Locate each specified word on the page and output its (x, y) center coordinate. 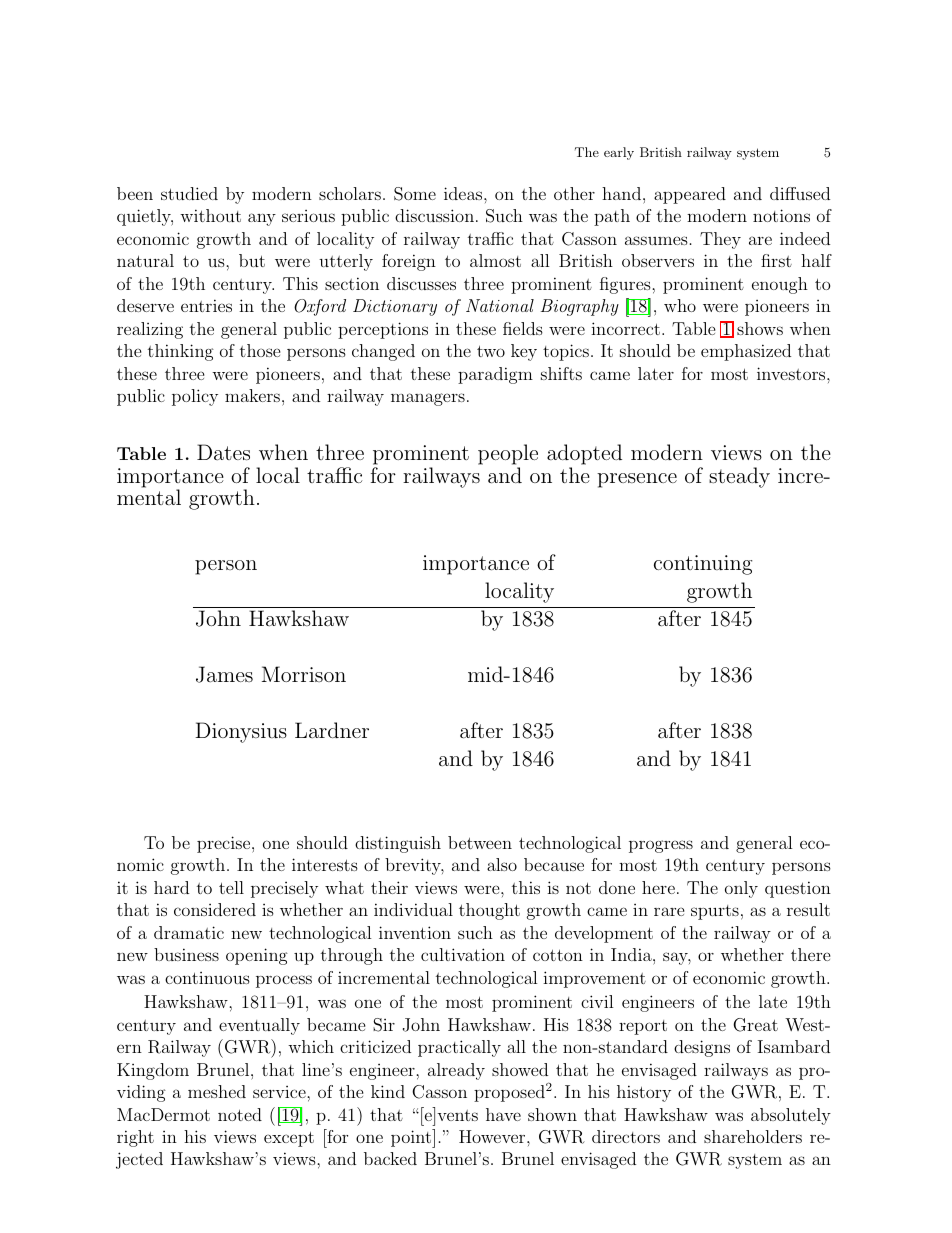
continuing (703, 565)
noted (240, 1114)
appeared (690, 195)
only (741, 889)
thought (489, 911)
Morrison (304, 674)
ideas (464, 193)
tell (231, 887)
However (493, 1136)
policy (195, 397)
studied (189, 193)
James (224, 674)
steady (739, 477)
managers (428, 399)
